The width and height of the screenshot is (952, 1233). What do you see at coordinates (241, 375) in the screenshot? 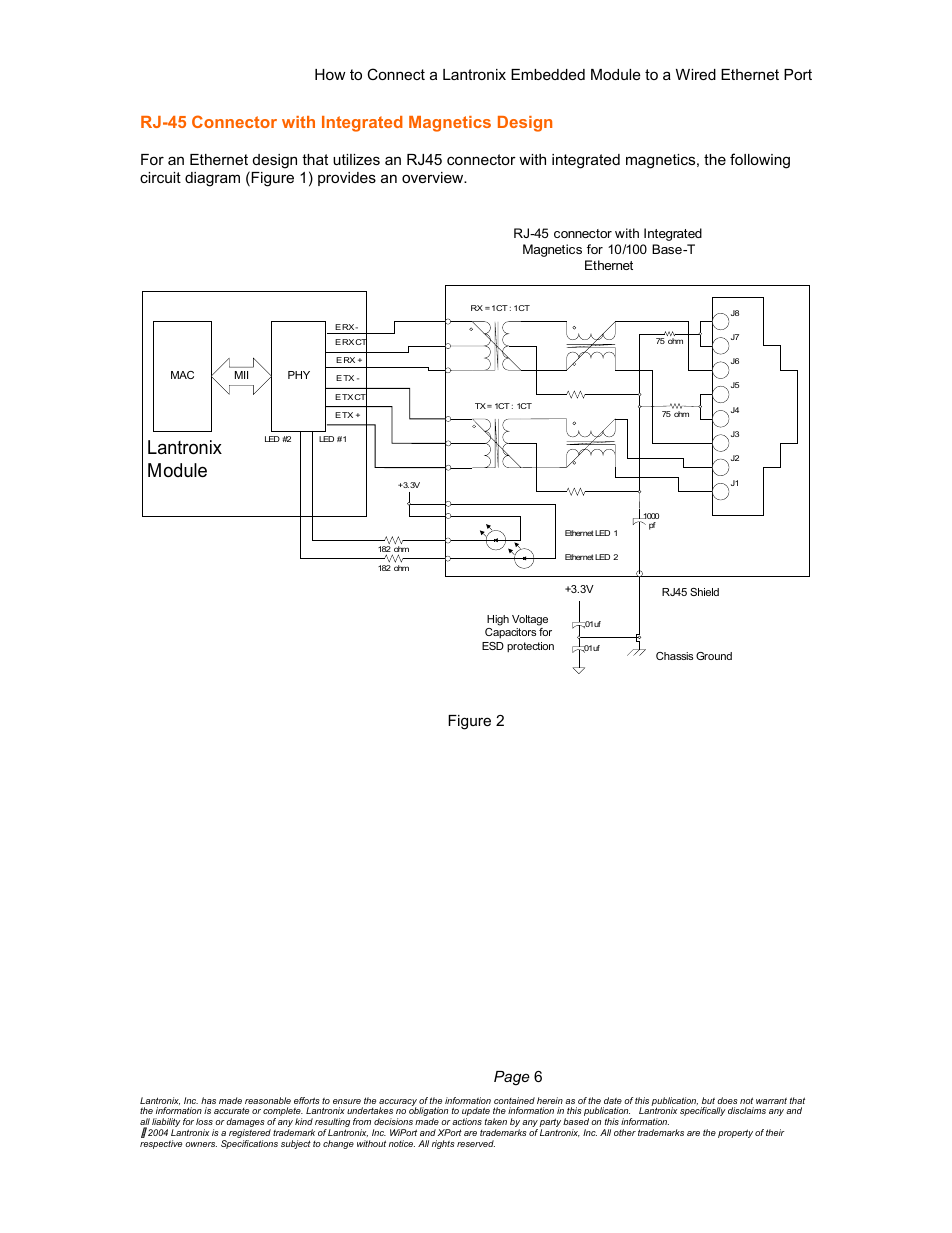
I see `MII` at bounding box center [241, 375].
